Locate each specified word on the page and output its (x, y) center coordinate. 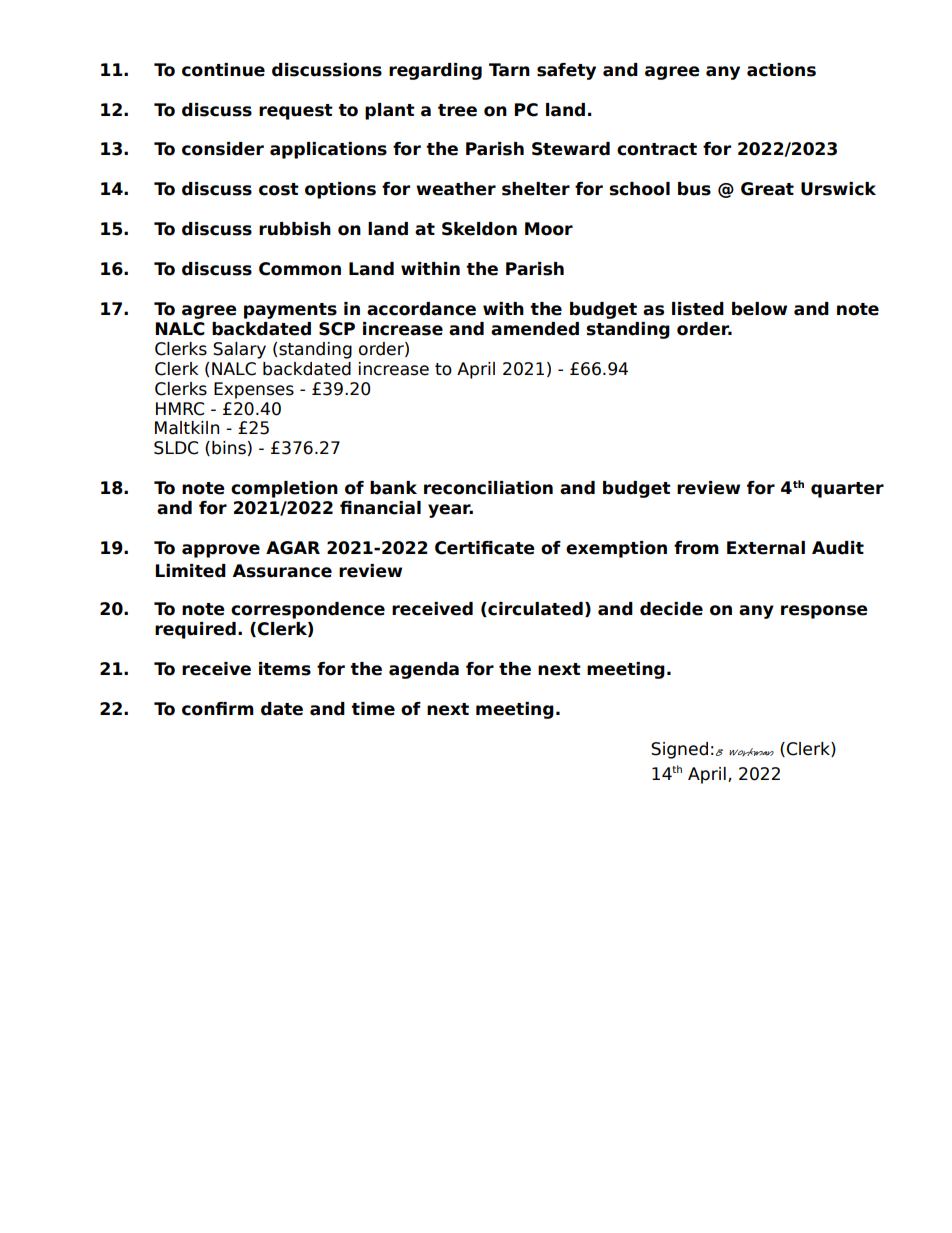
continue (223, 70)
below (759, 309)
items (285, 669)
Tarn (509, 70)
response (824, 612)
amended (535, 329)
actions (781, 70)
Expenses (254, 390)
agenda (424, 670)
